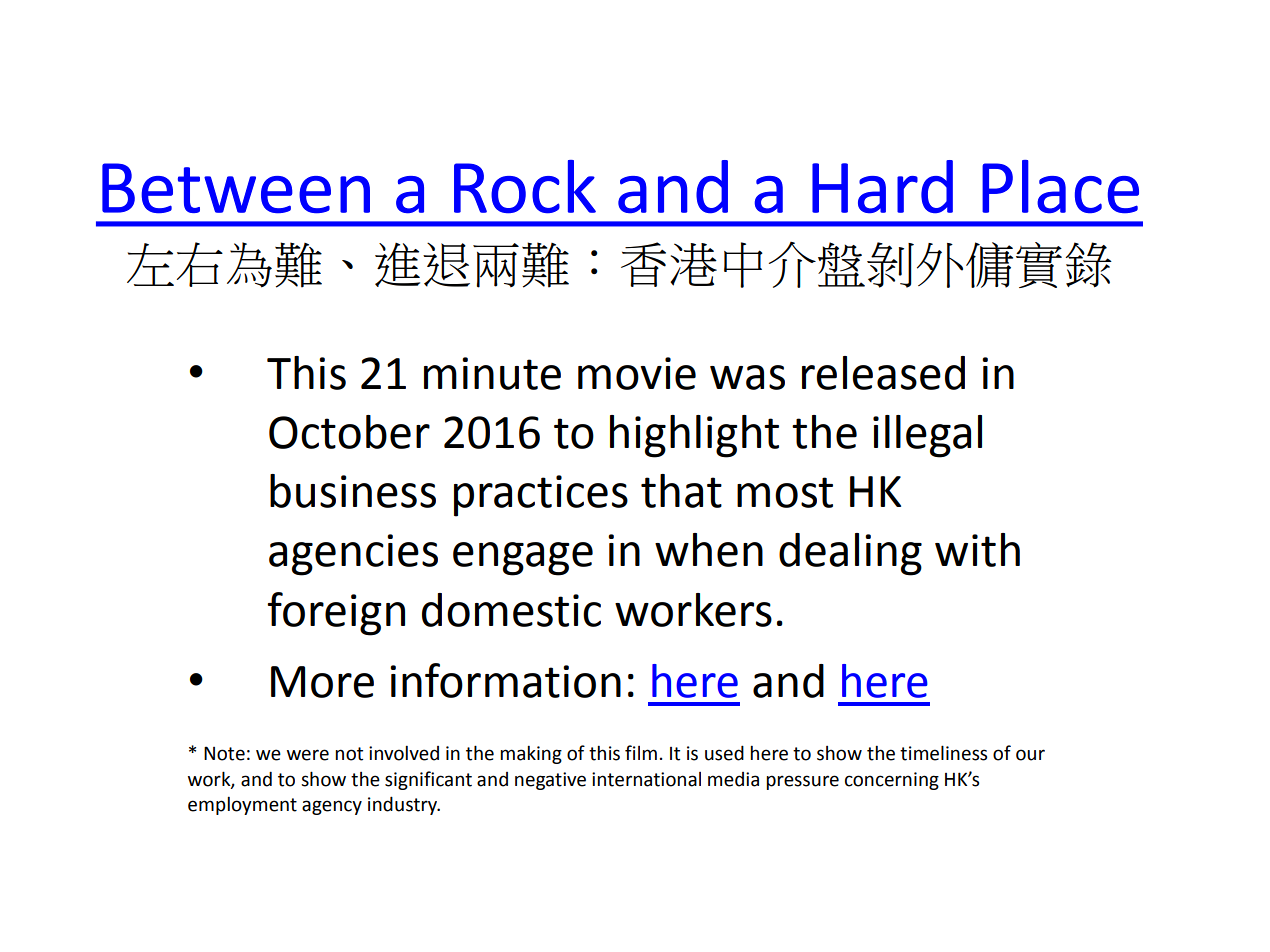 This page has width=1270, height=952. What do you see at coordinates (943, 753) in the page?
I see `timeliness` at bounding box center [943, 753].
